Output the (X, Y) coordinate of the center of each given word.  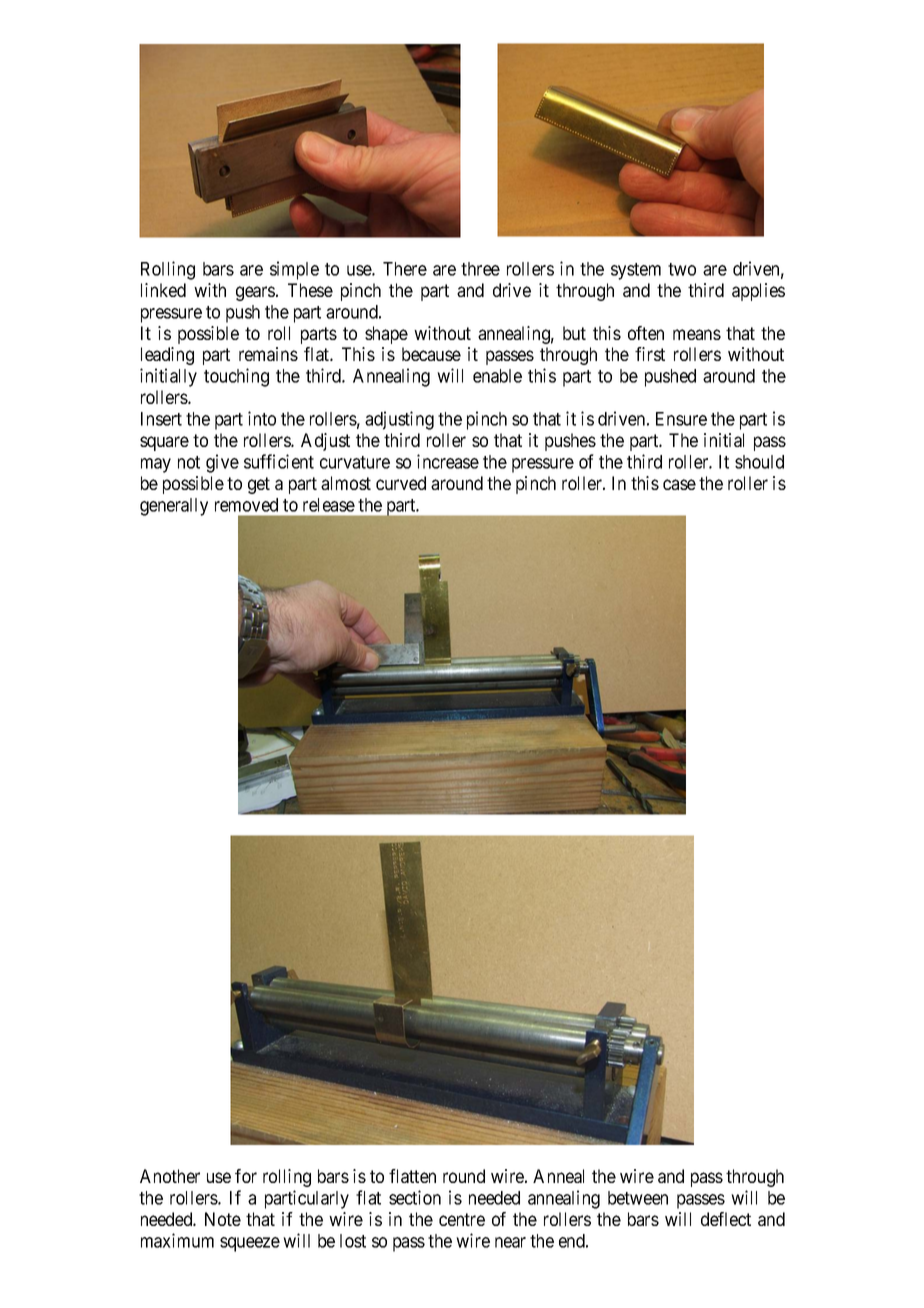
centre (462, 1219)
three (480, 269)
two (682, 269)
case (679, 484)
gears (255, 293)
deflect (726, 1219)
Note (223, 1219)
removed (246, 505)
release (329, 505)
